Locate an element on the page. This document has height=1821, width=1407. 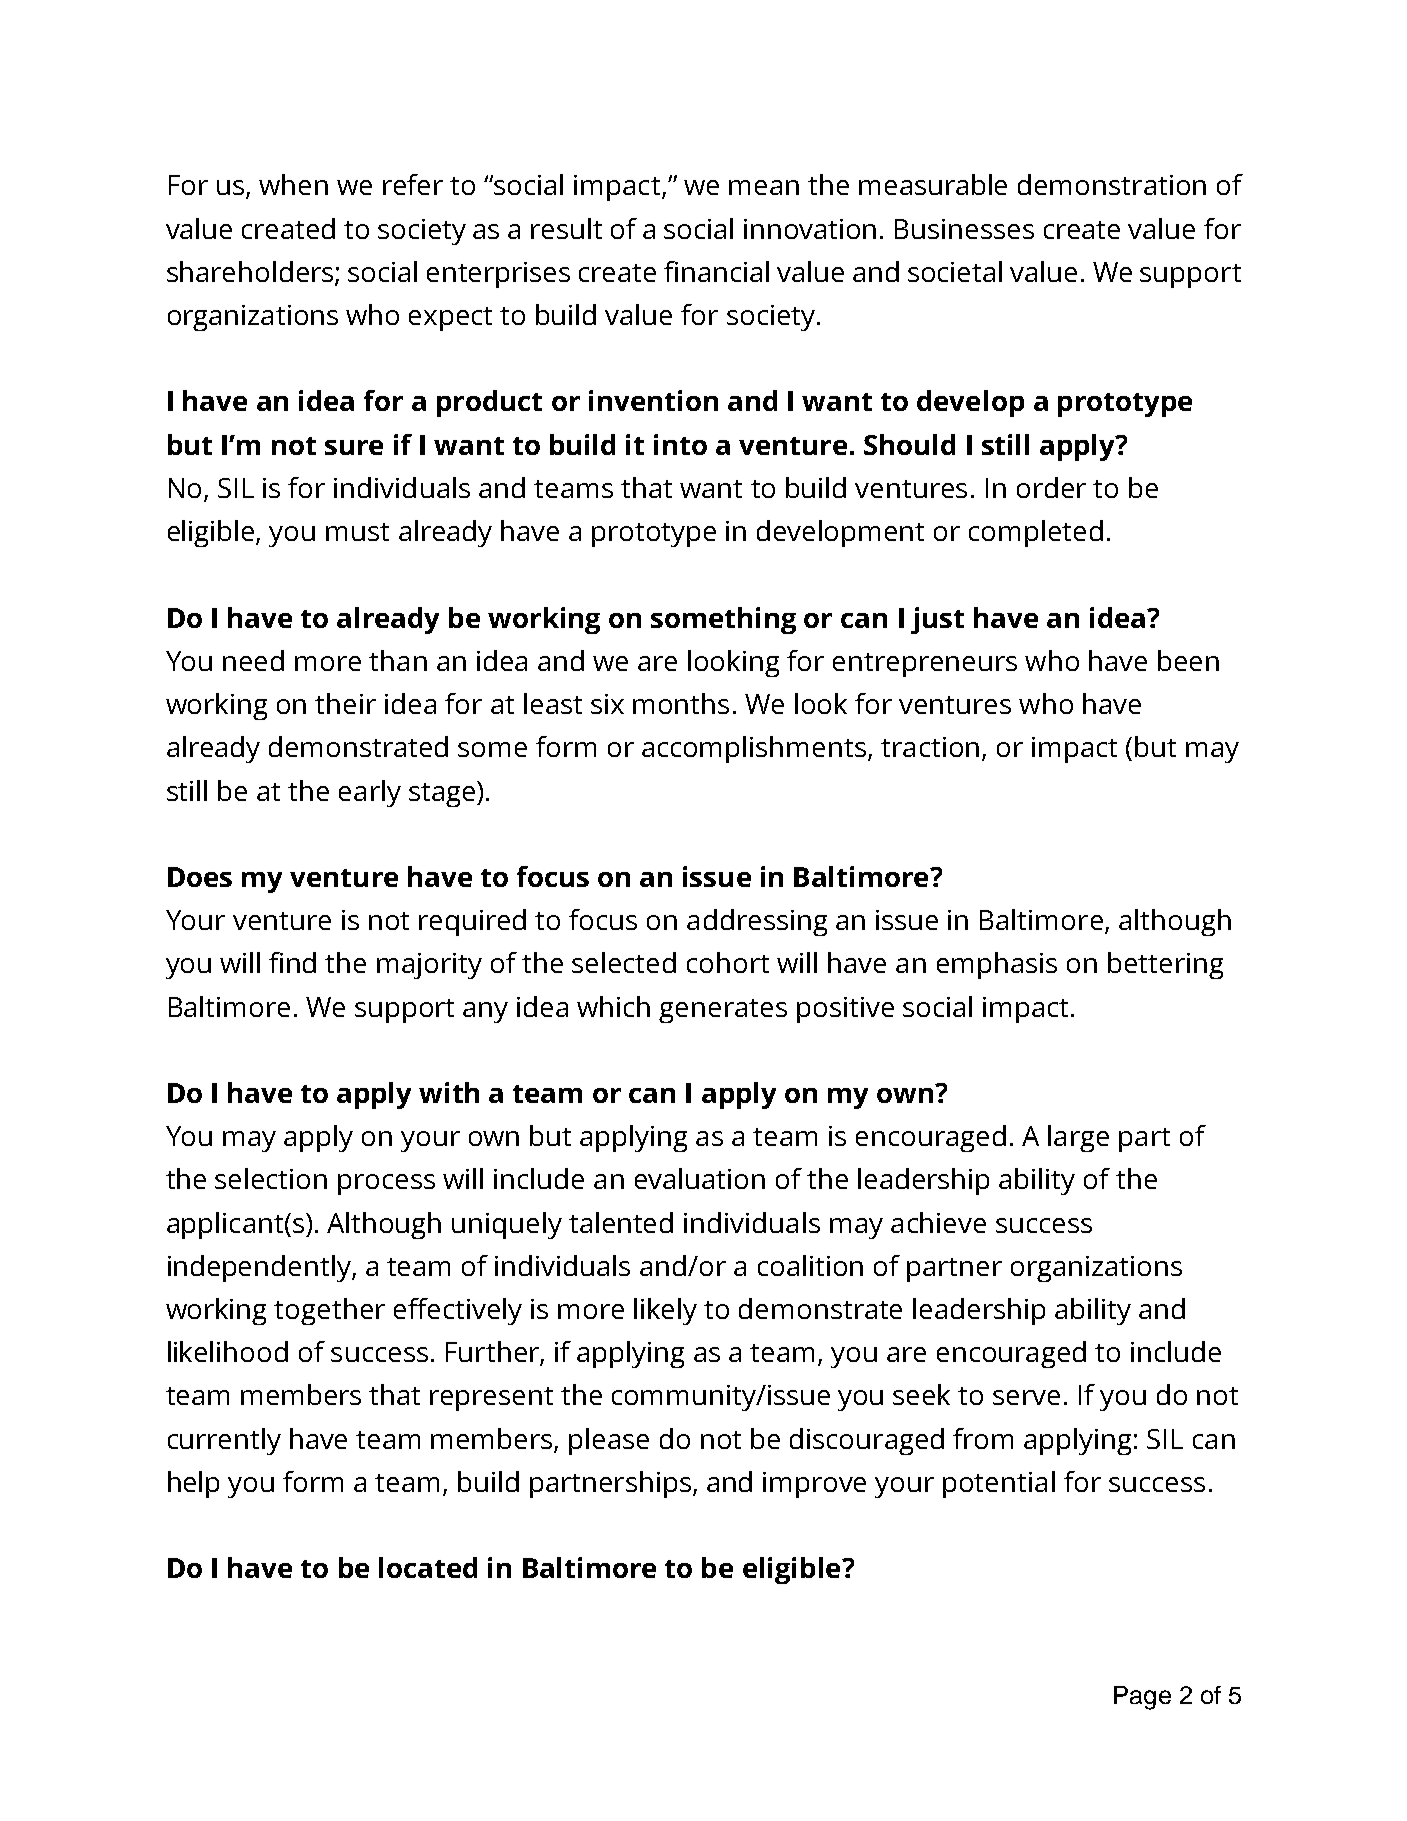
demonstration is located at coordinates (1112, 184).
